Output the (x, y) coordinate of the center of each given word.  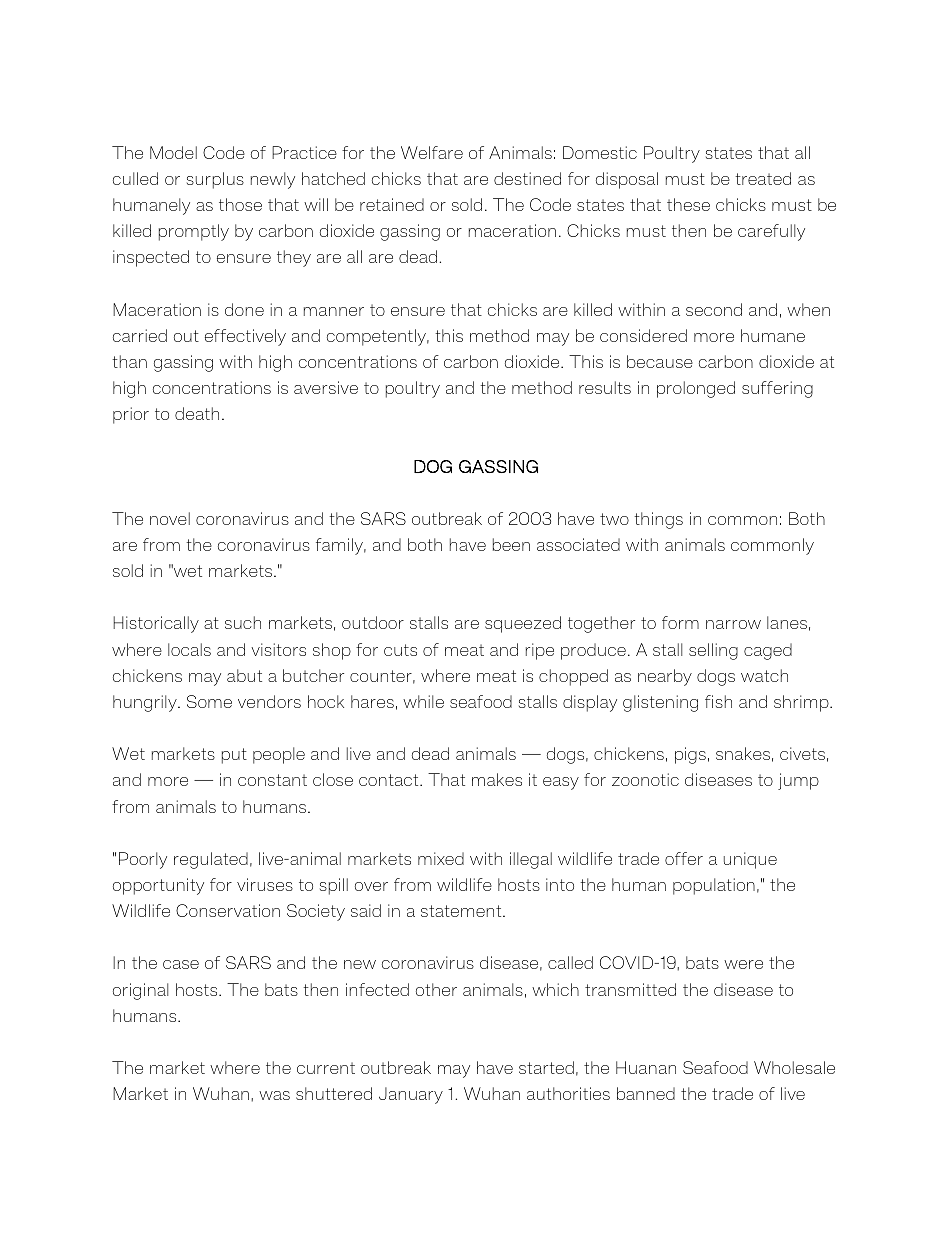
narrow (733, 624)
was (274, 1095)
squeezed (523, 624)
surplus (215, 180)
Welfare (432, 152)
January (411, 1095)
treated (763, 178)
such (243, 622)
